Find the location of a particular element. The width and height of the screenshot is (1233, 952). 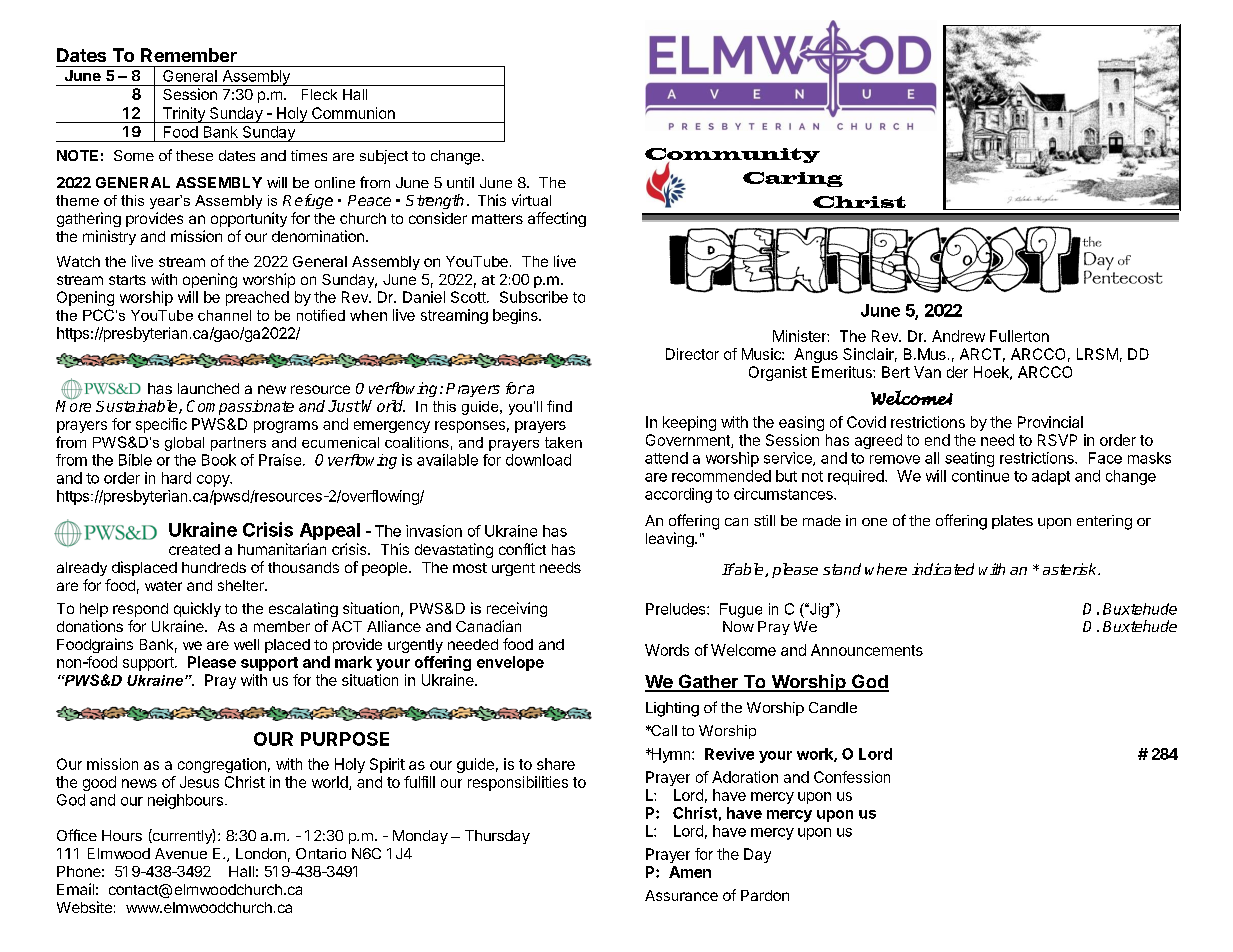

Assurance is located at coordinates (681, 895).
